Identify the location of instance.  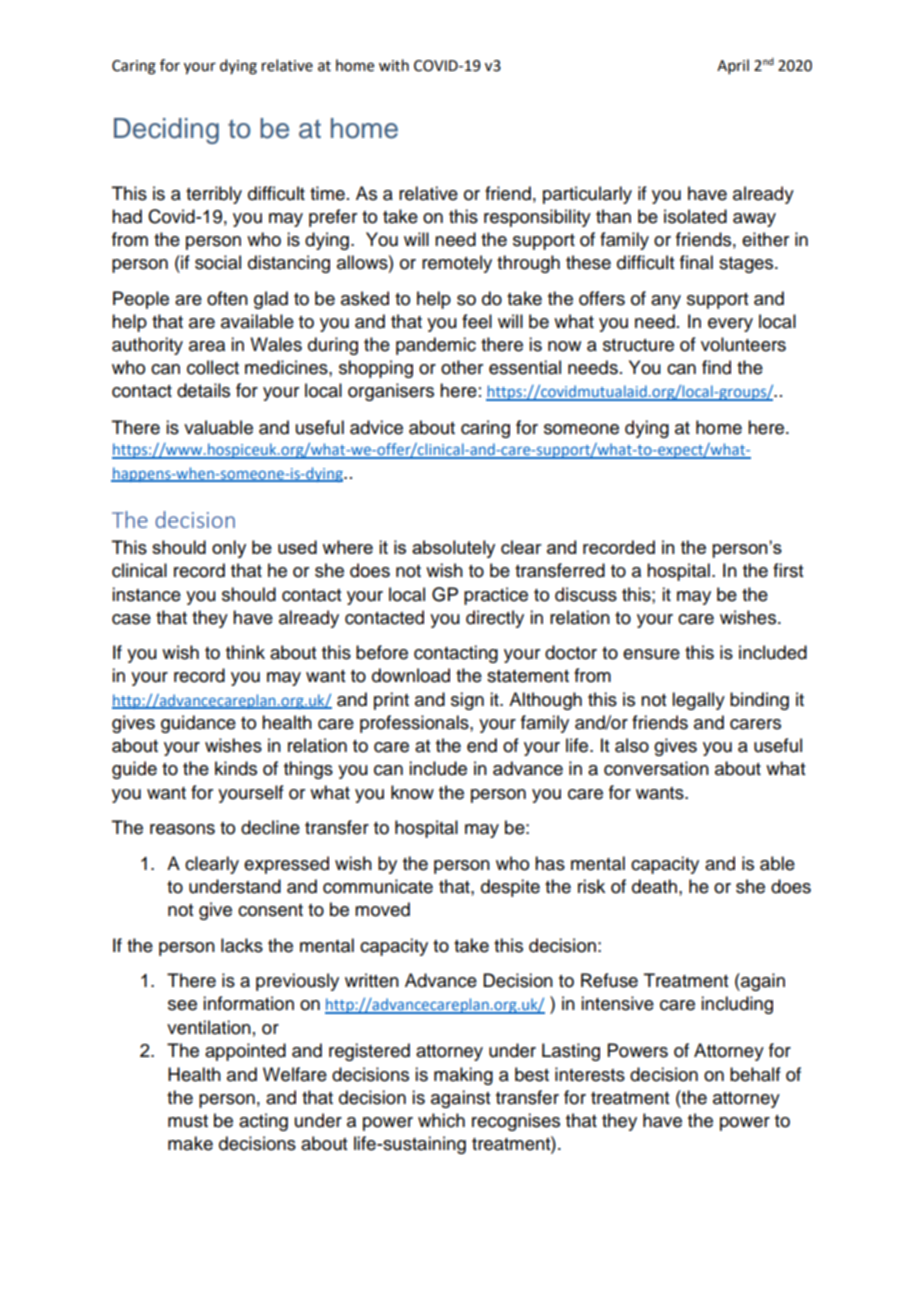
(146, 594).
